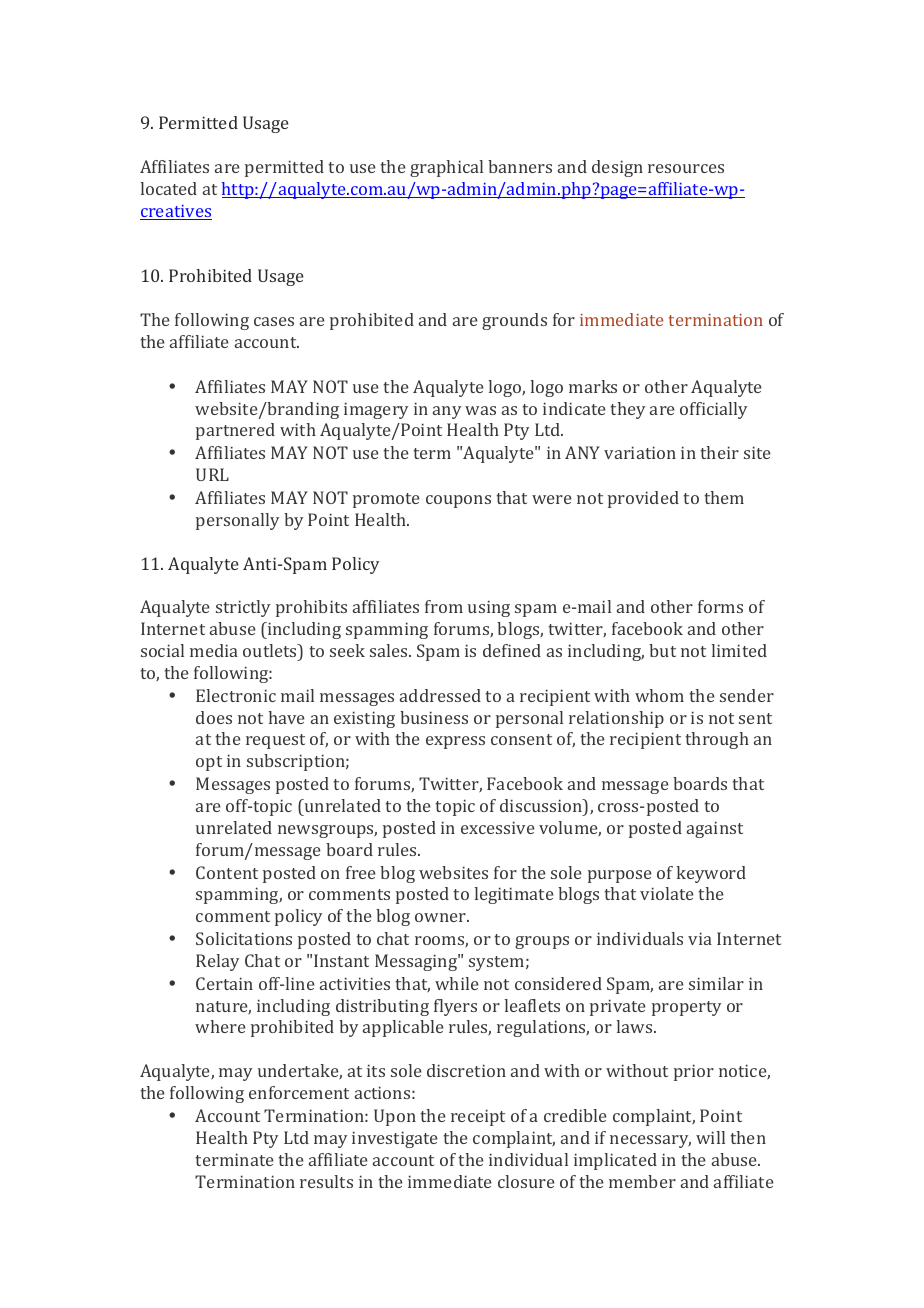 The width and height of the page is (924, 1308). Describe the element at coordinates (478, 1117) in the page. I see `receipt` at that location.
